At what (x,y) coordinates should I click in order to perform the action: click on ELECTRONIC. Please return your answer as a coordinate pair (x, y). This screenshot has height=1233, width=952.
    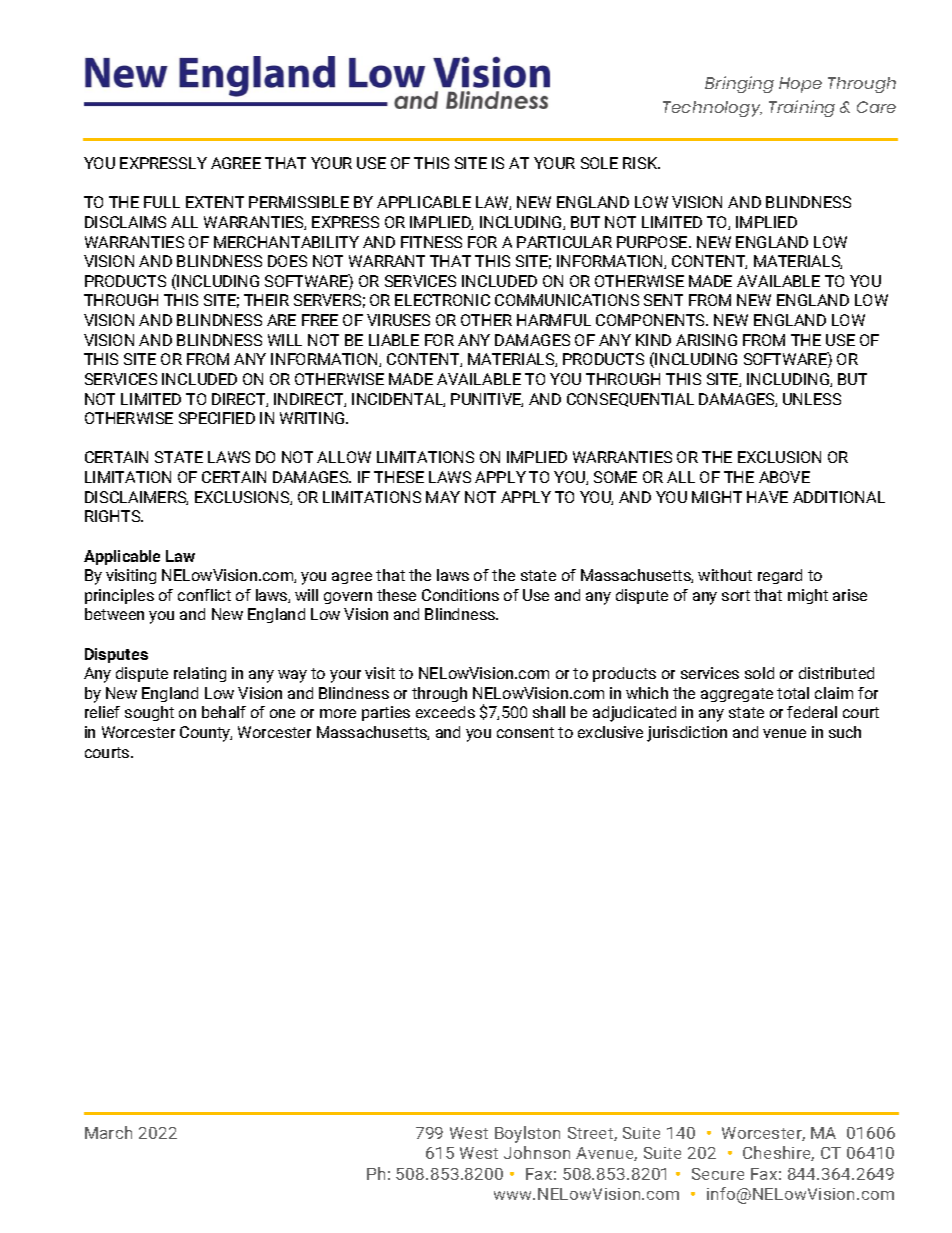
    Looking at the image, I should click on (442, 300).
